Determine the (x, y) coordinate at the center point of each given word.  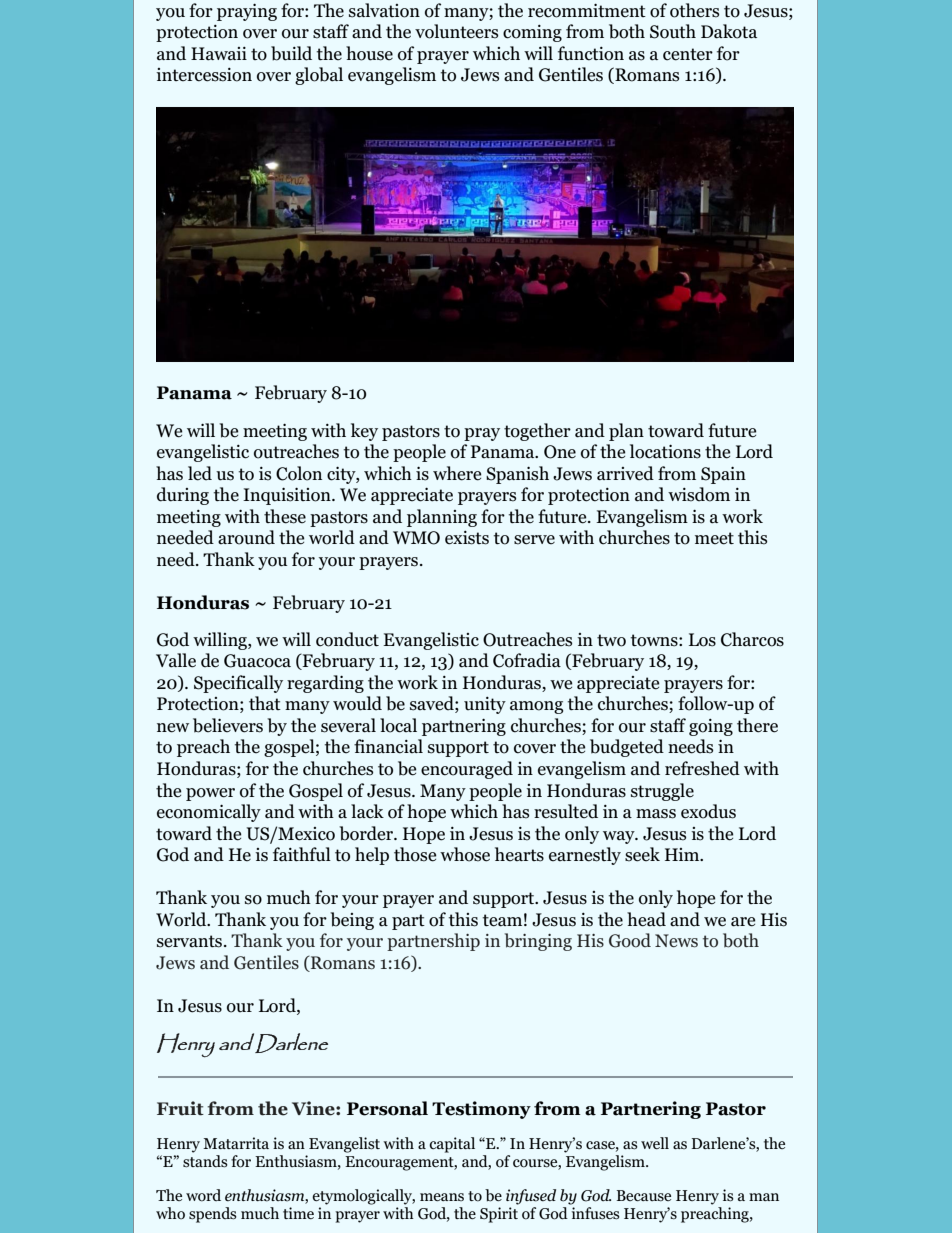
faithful (302, 854)
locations (665, 451)
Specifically (238, 684)
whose (465, 854)
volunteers (456, 31)
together (537, 432)
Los (702, 640)
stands (205, 1161)
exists (467, 538)
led (200, 473)
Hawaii (219, 54)
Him (683, 854)
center (688, 54)
